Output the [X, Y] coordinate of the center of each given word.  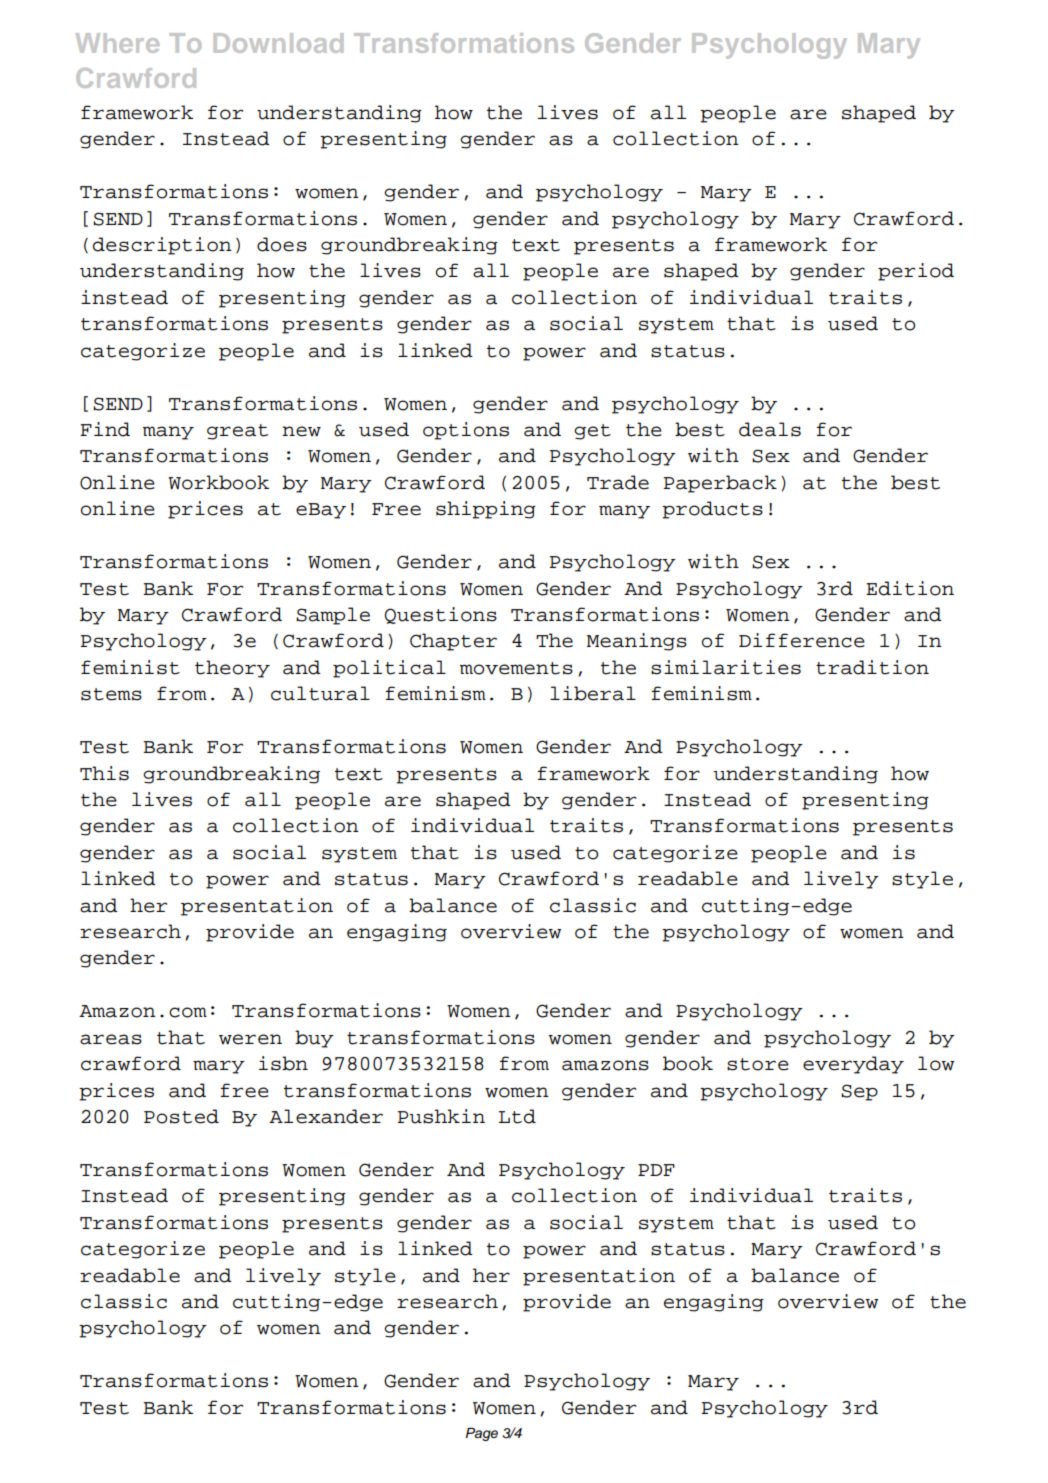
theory [232, 669]
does [282, 244]
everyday [853, 1065]
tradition [872, 667]
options [466, 431]
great [237, 432]
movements [516, 668]
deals [770, 429]
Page [482, 1434]
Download [278, 43]
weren [250, 1039]
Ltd [517, 1116]
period [916, 272]
